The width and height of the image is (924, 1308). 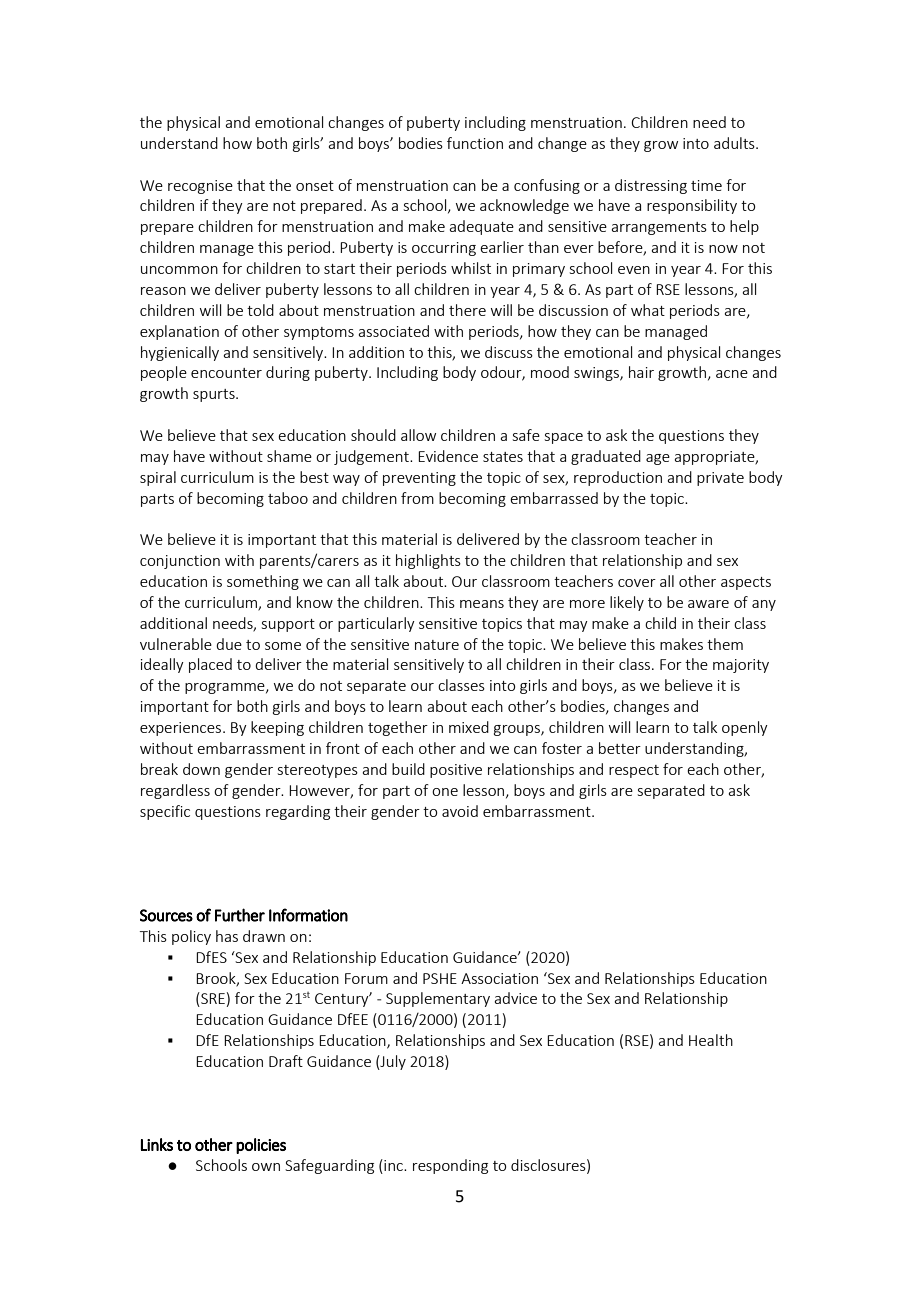 I want to click on nature, so click(x=437, y=645).
